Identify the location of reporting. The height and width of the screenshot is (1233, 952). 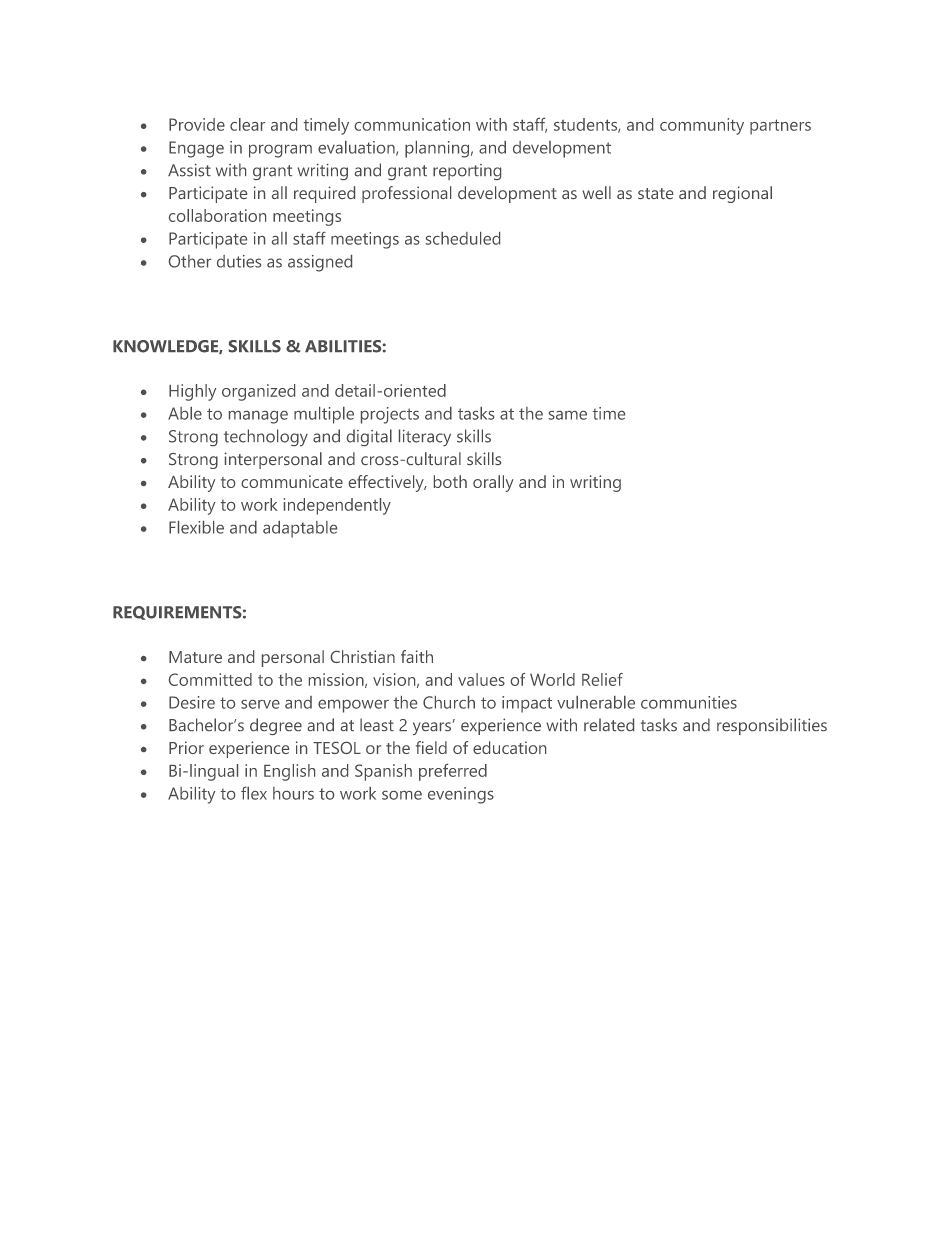
(467, 172).
